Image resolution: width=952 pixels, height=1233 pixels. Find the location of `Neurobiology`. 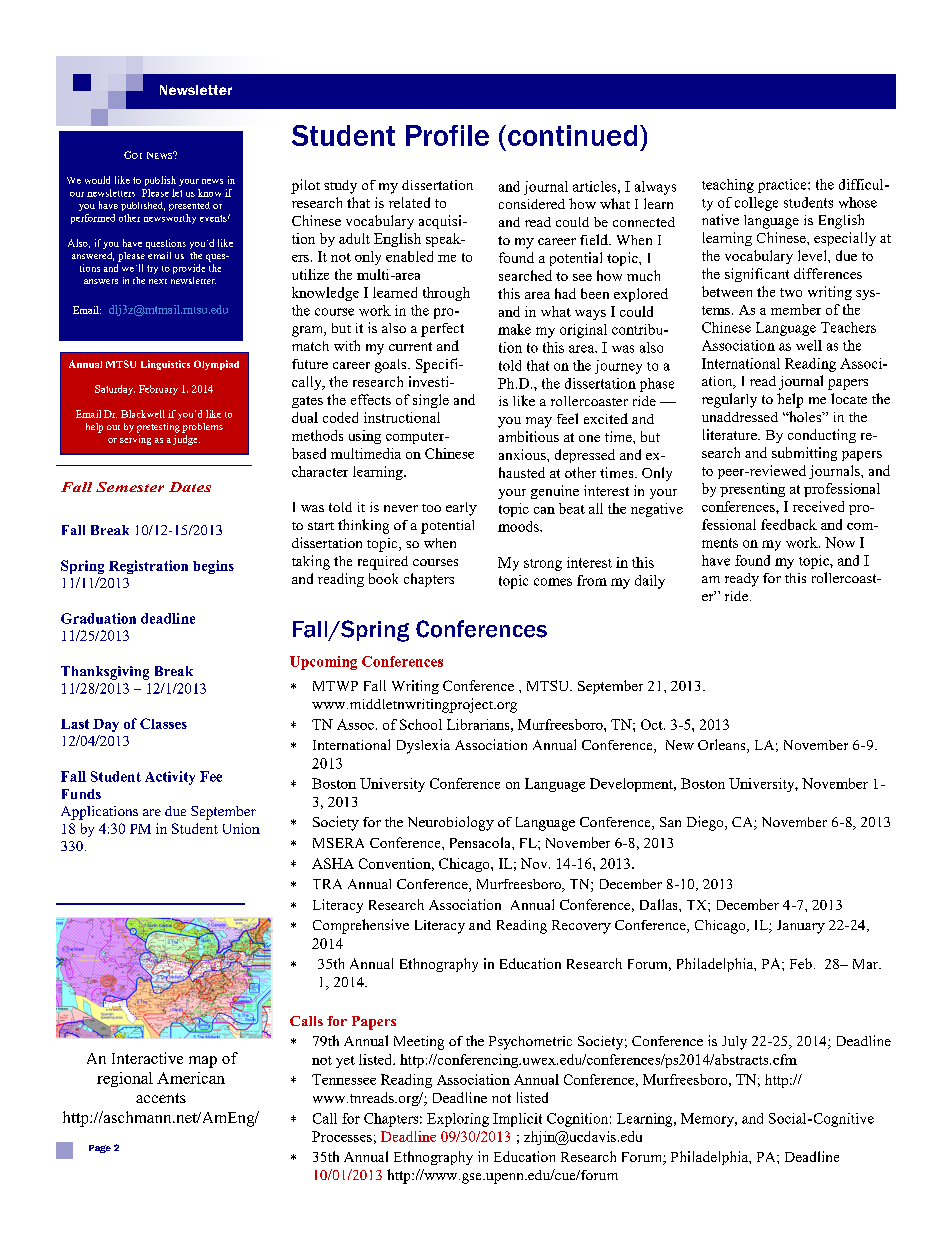

Neurobiology is located at coordinates (451, 823).
